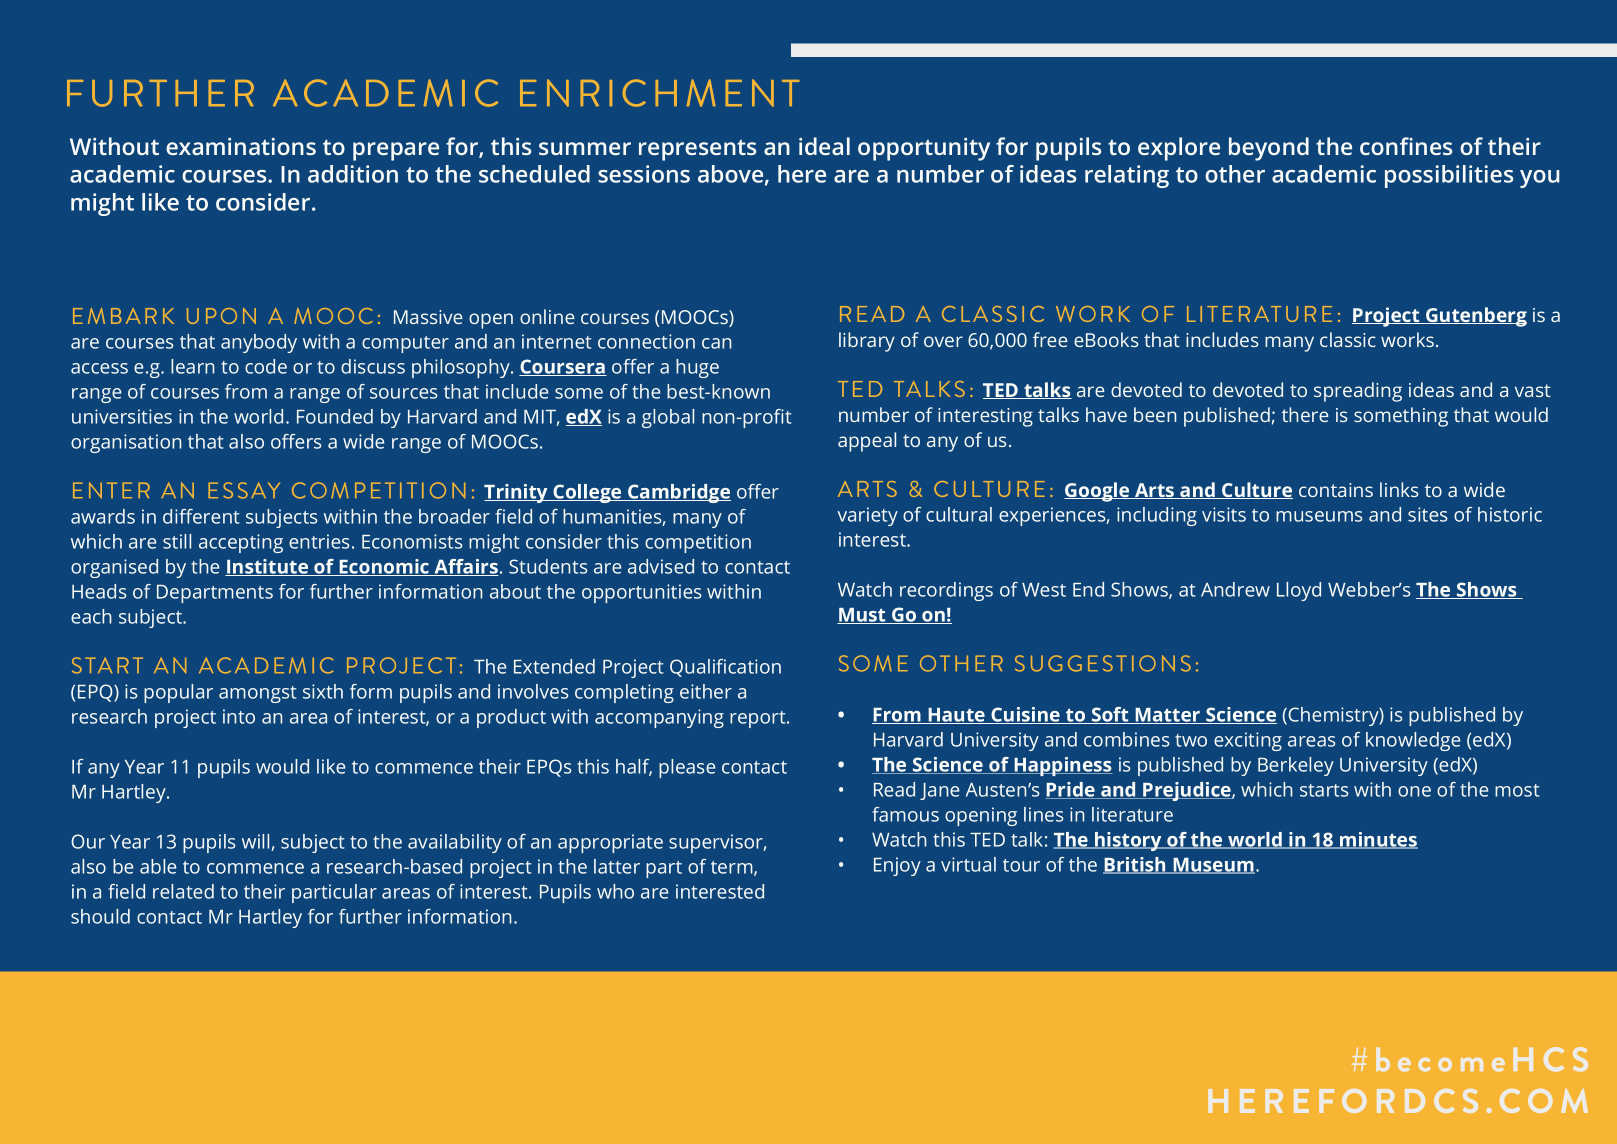 The image size is (1617, 1144). What do you see at coordinates (897, 866) in the image?
I see `Enjoy` at bounding box center [897, 866].
